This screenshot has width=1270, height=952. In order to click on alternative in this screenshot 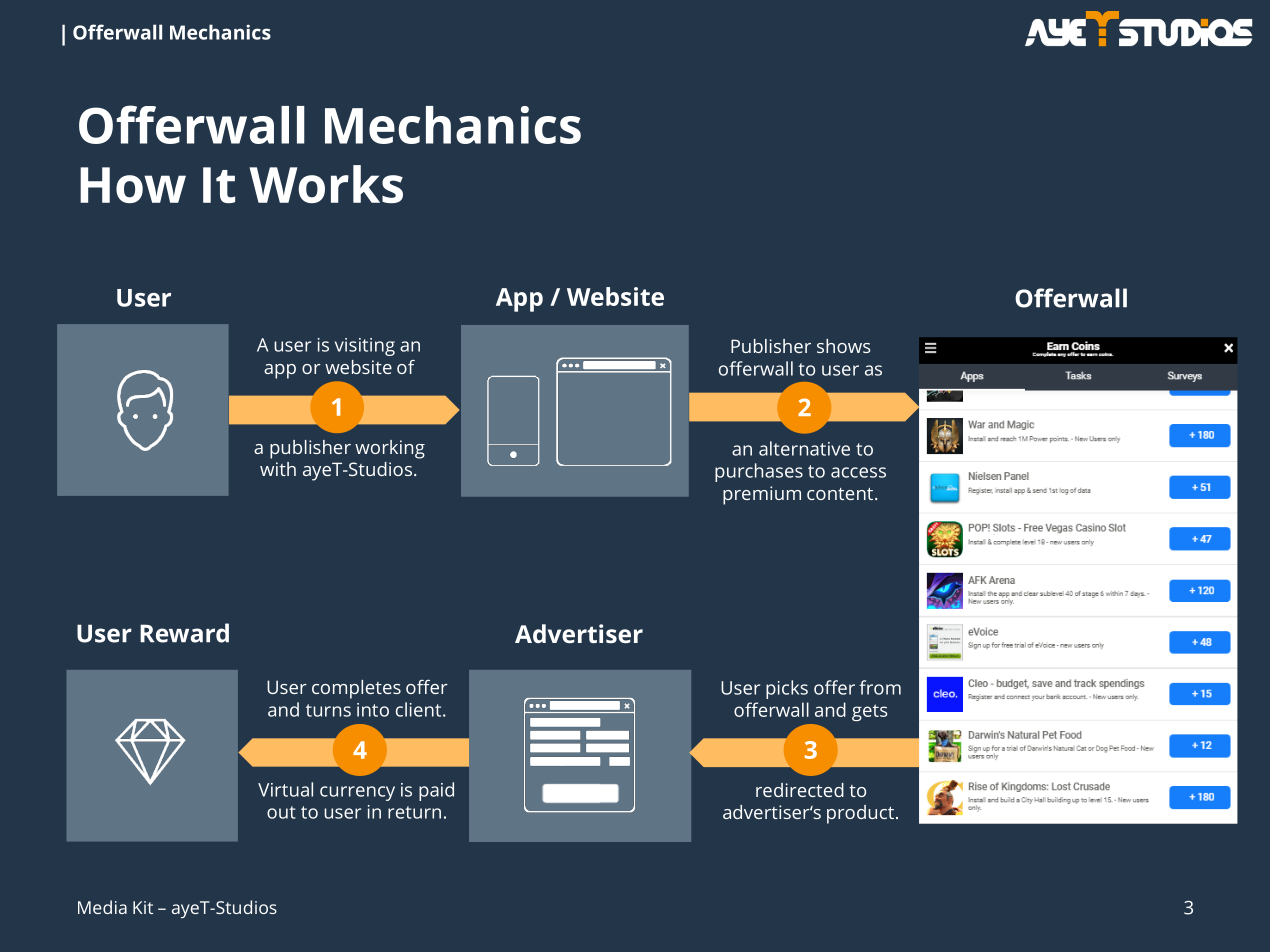, I will do `click(804, 448)`.
